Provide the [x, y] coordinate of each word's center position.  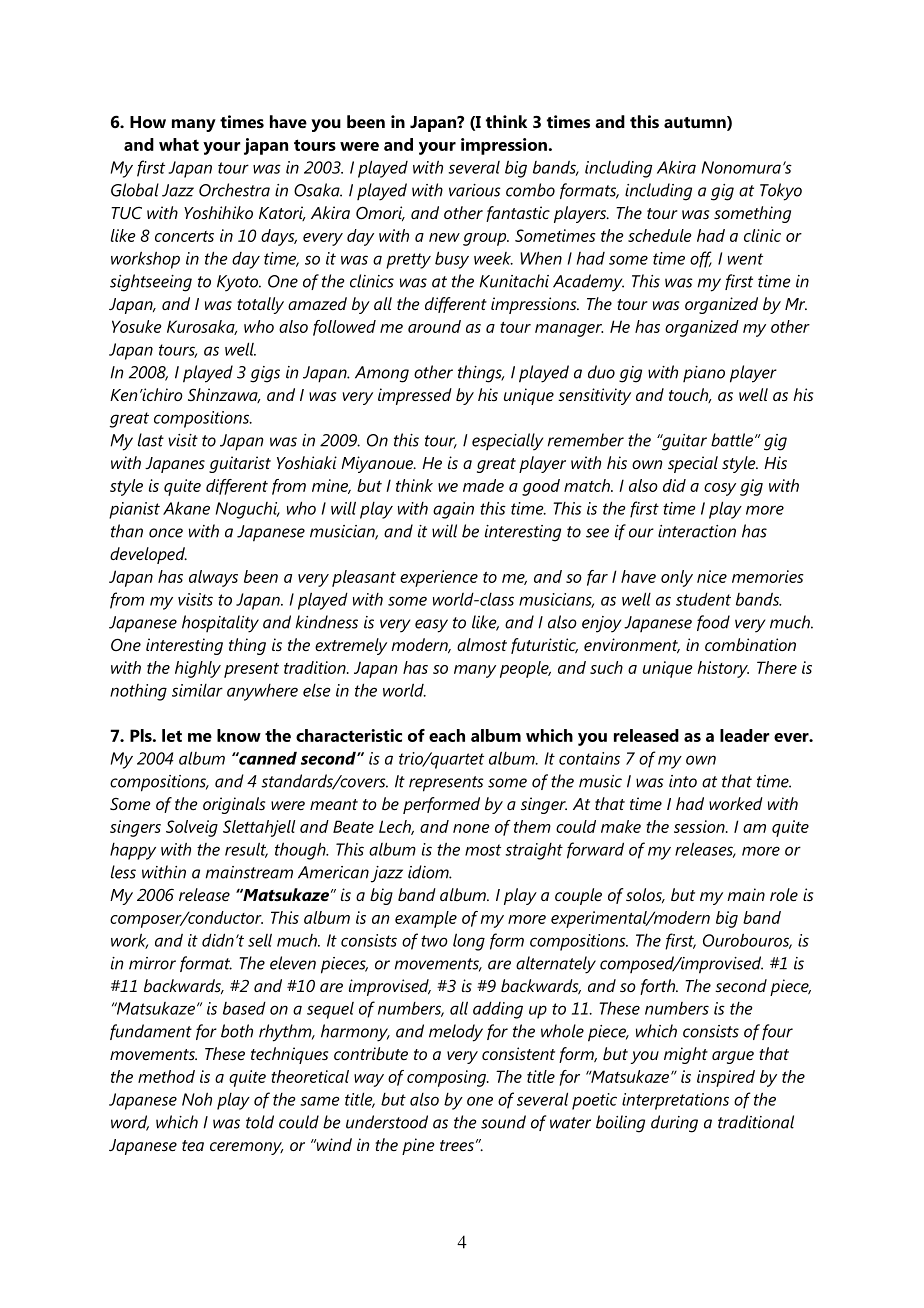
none [471, 828]
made [483, 485]
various [475, 190]
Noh [197, 1099]
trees [457, 1145]
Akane [186, 508]
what [179, 144]
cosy [720, 489]
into [683, 781]
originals [234, 805]
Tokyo [781, 192]
